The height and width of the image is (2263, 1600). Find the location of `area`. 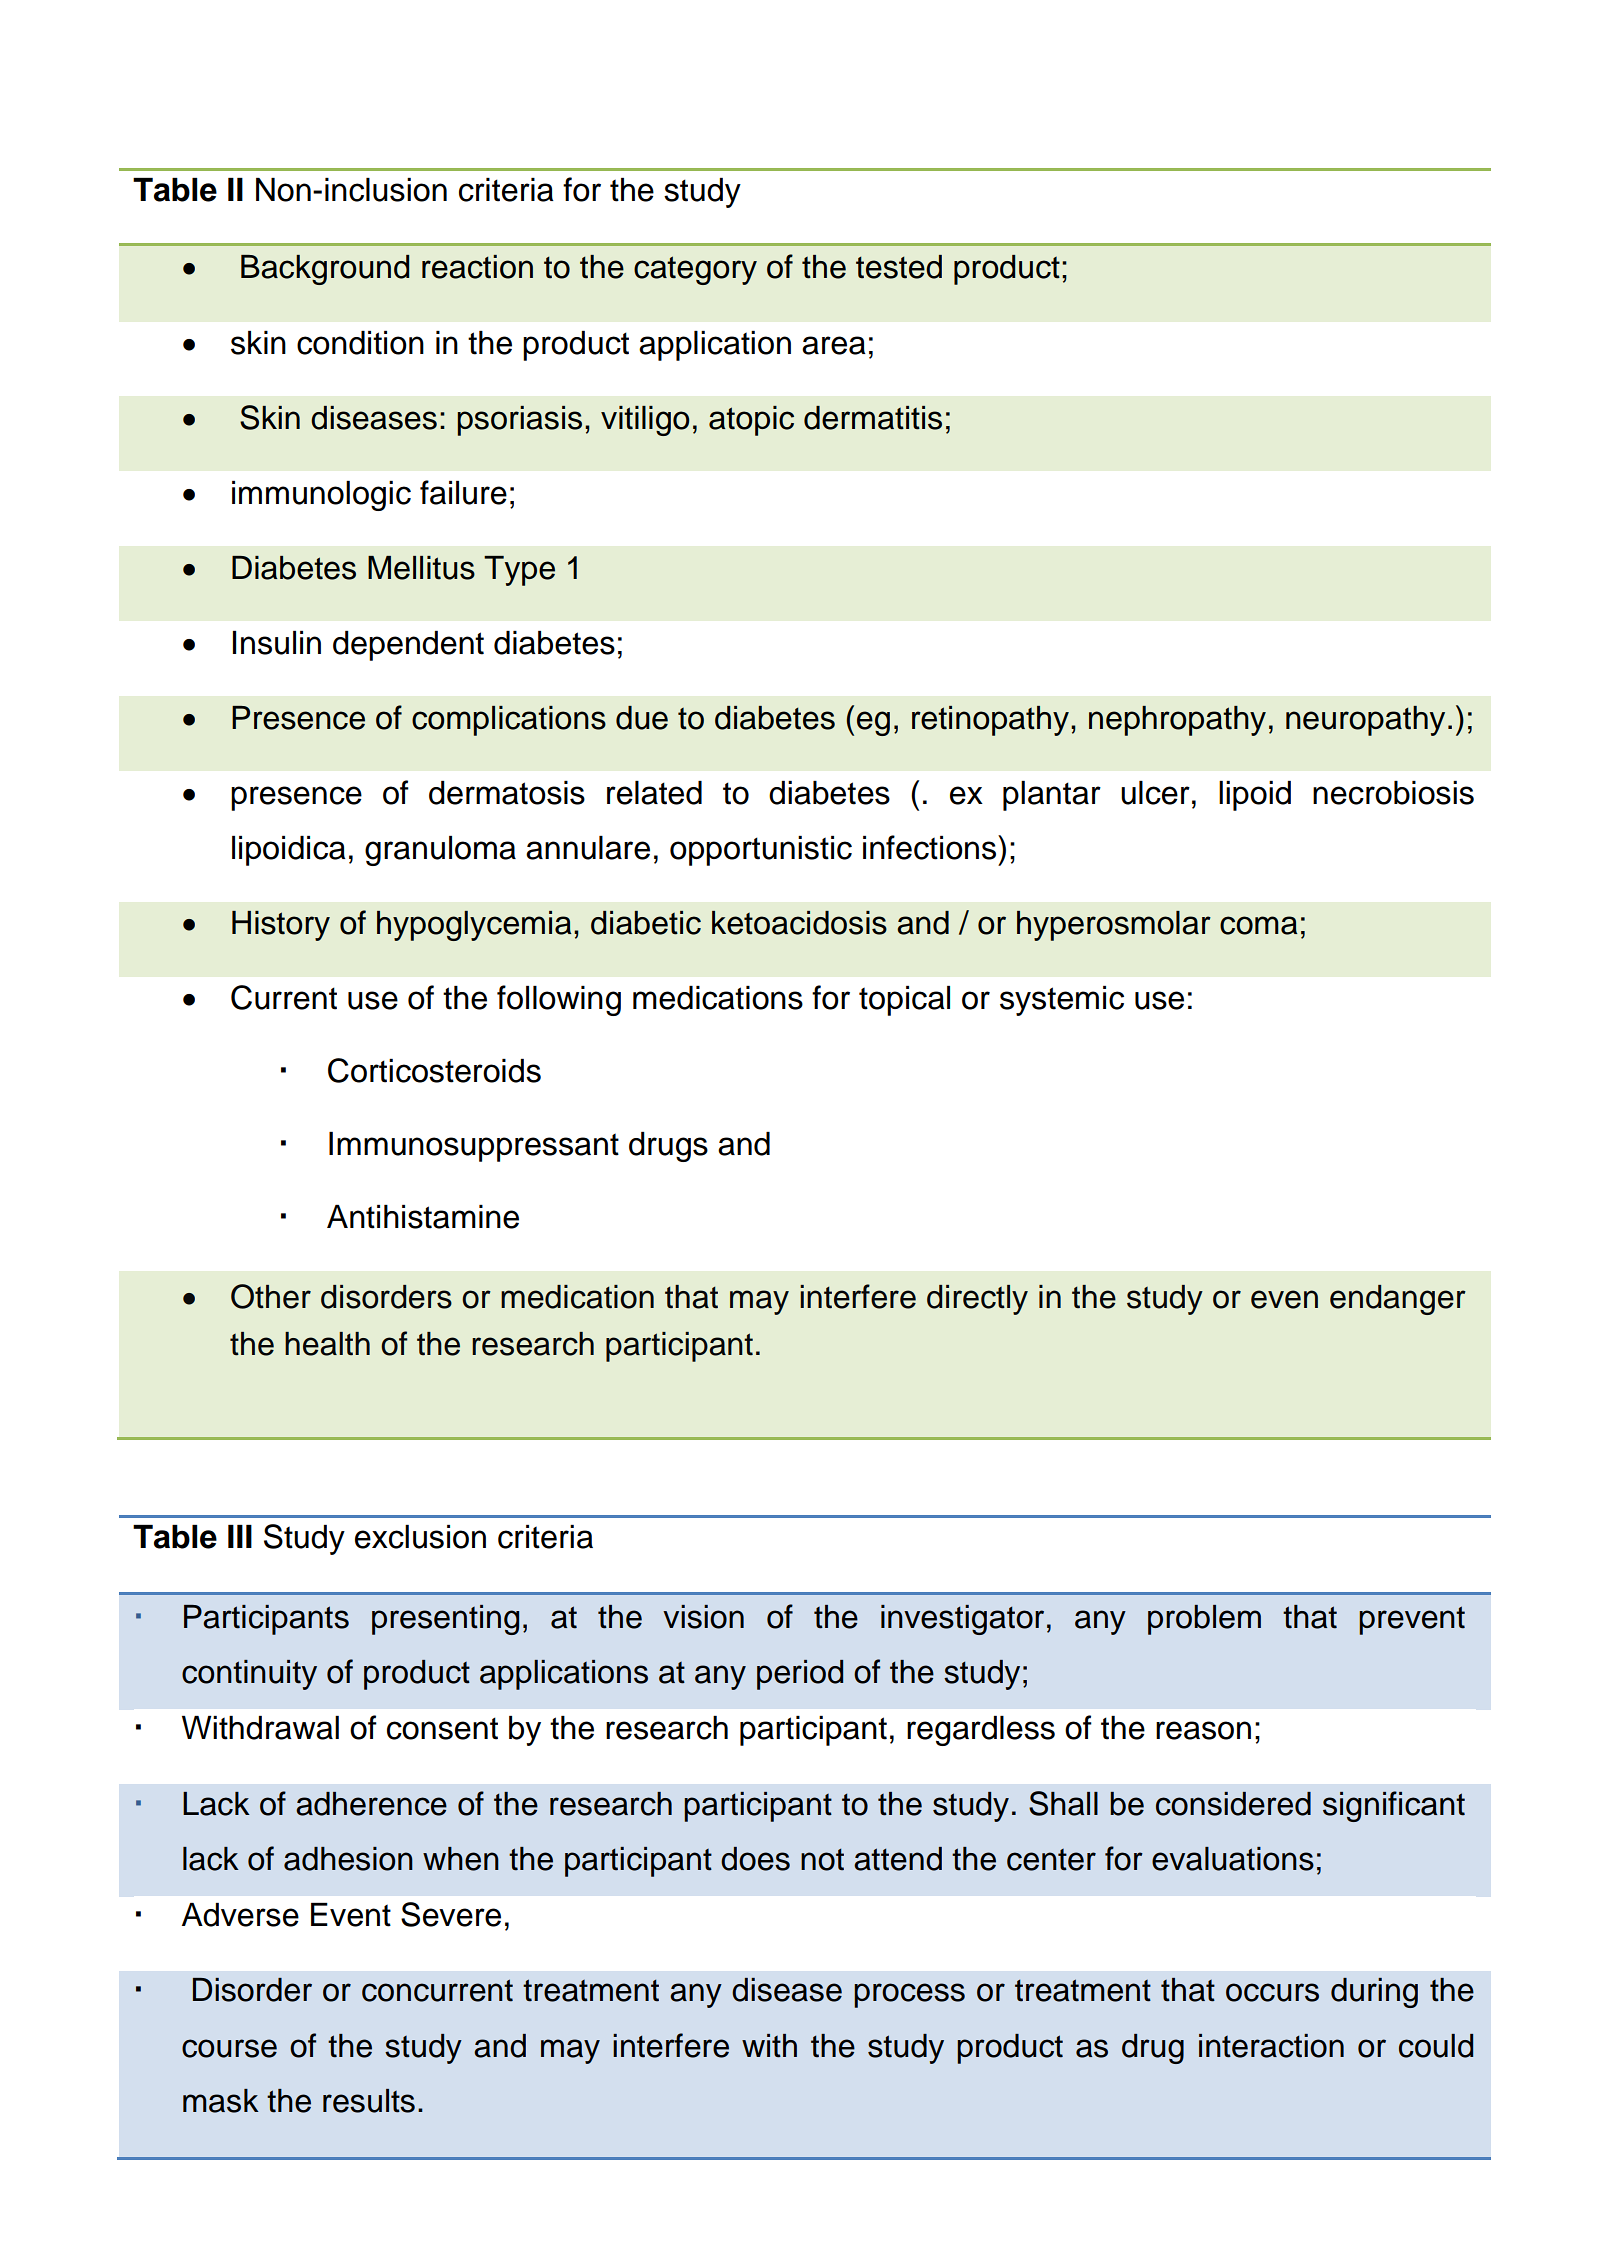

area is located at coordinates (834, 345).
